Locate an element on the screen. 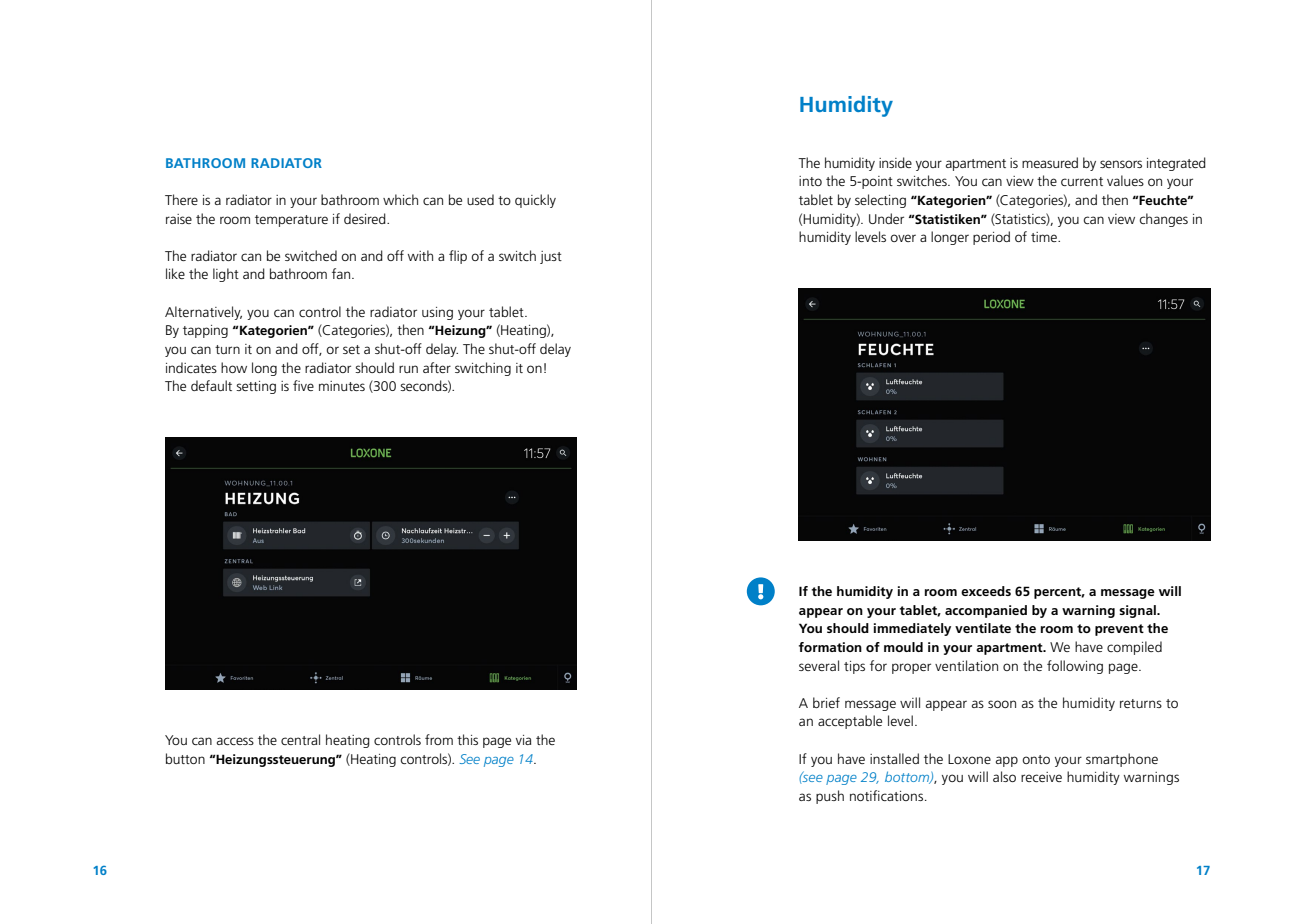  exceeds is located at coordinates (986, 591).
